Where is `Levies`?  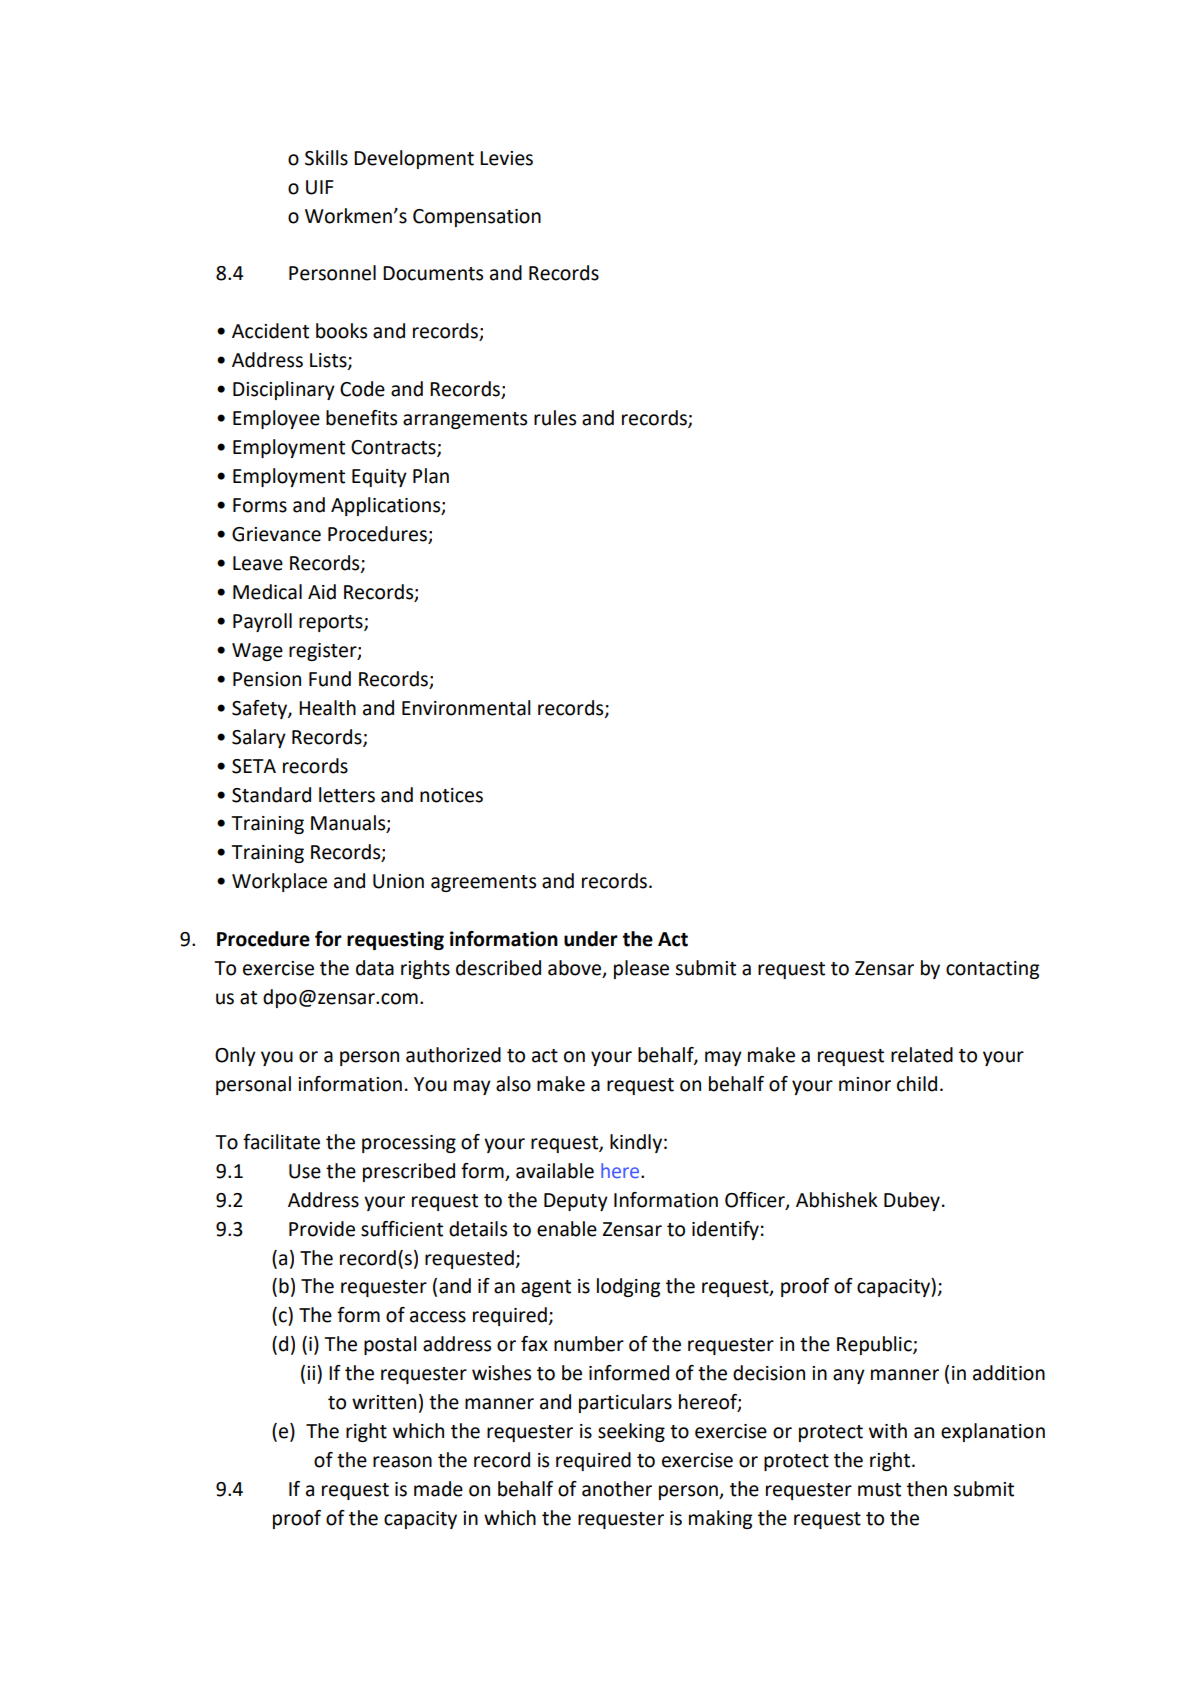
Levies is located at coordinates (506, 158).
